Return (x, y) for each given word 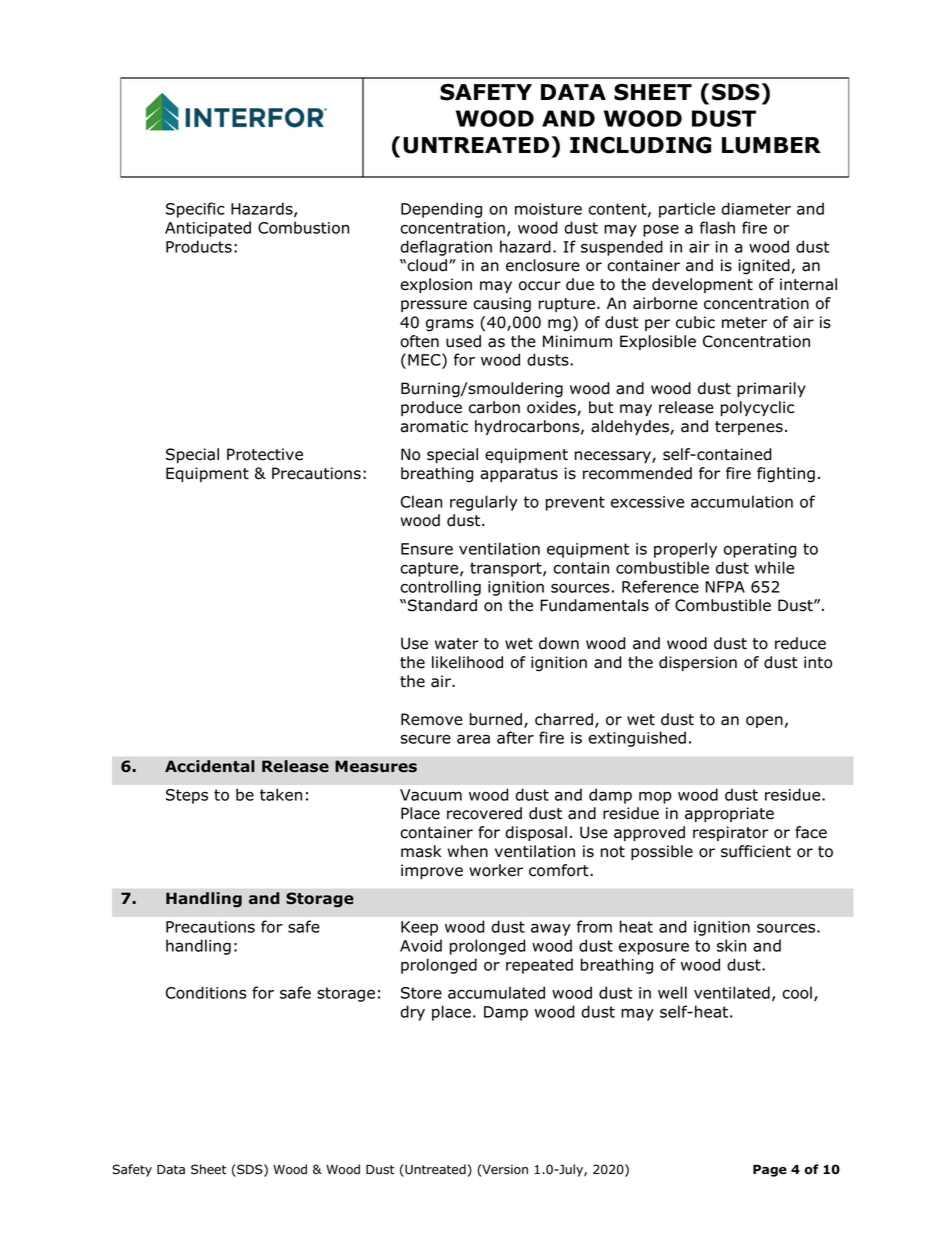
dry (412, 1013)
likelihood (467, 662)
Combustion (303, 227)
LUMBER (771, 145)
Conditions (206, 992)
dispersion (698, 663)
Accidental (210, 766)
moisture (548, 209)
